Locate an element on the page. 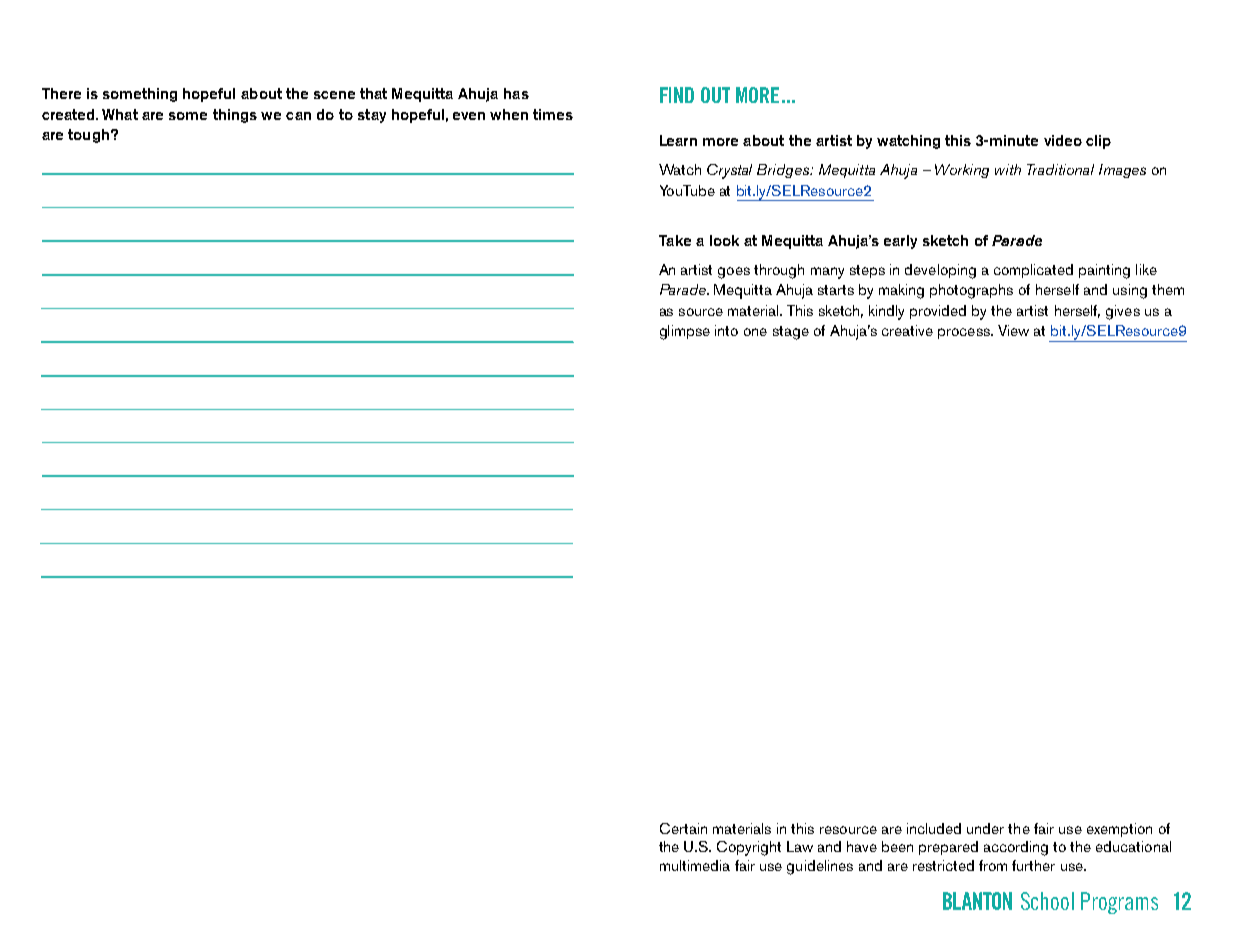 The height and width of the page is (952, 1233). times is located at coordinates (553, 114).
